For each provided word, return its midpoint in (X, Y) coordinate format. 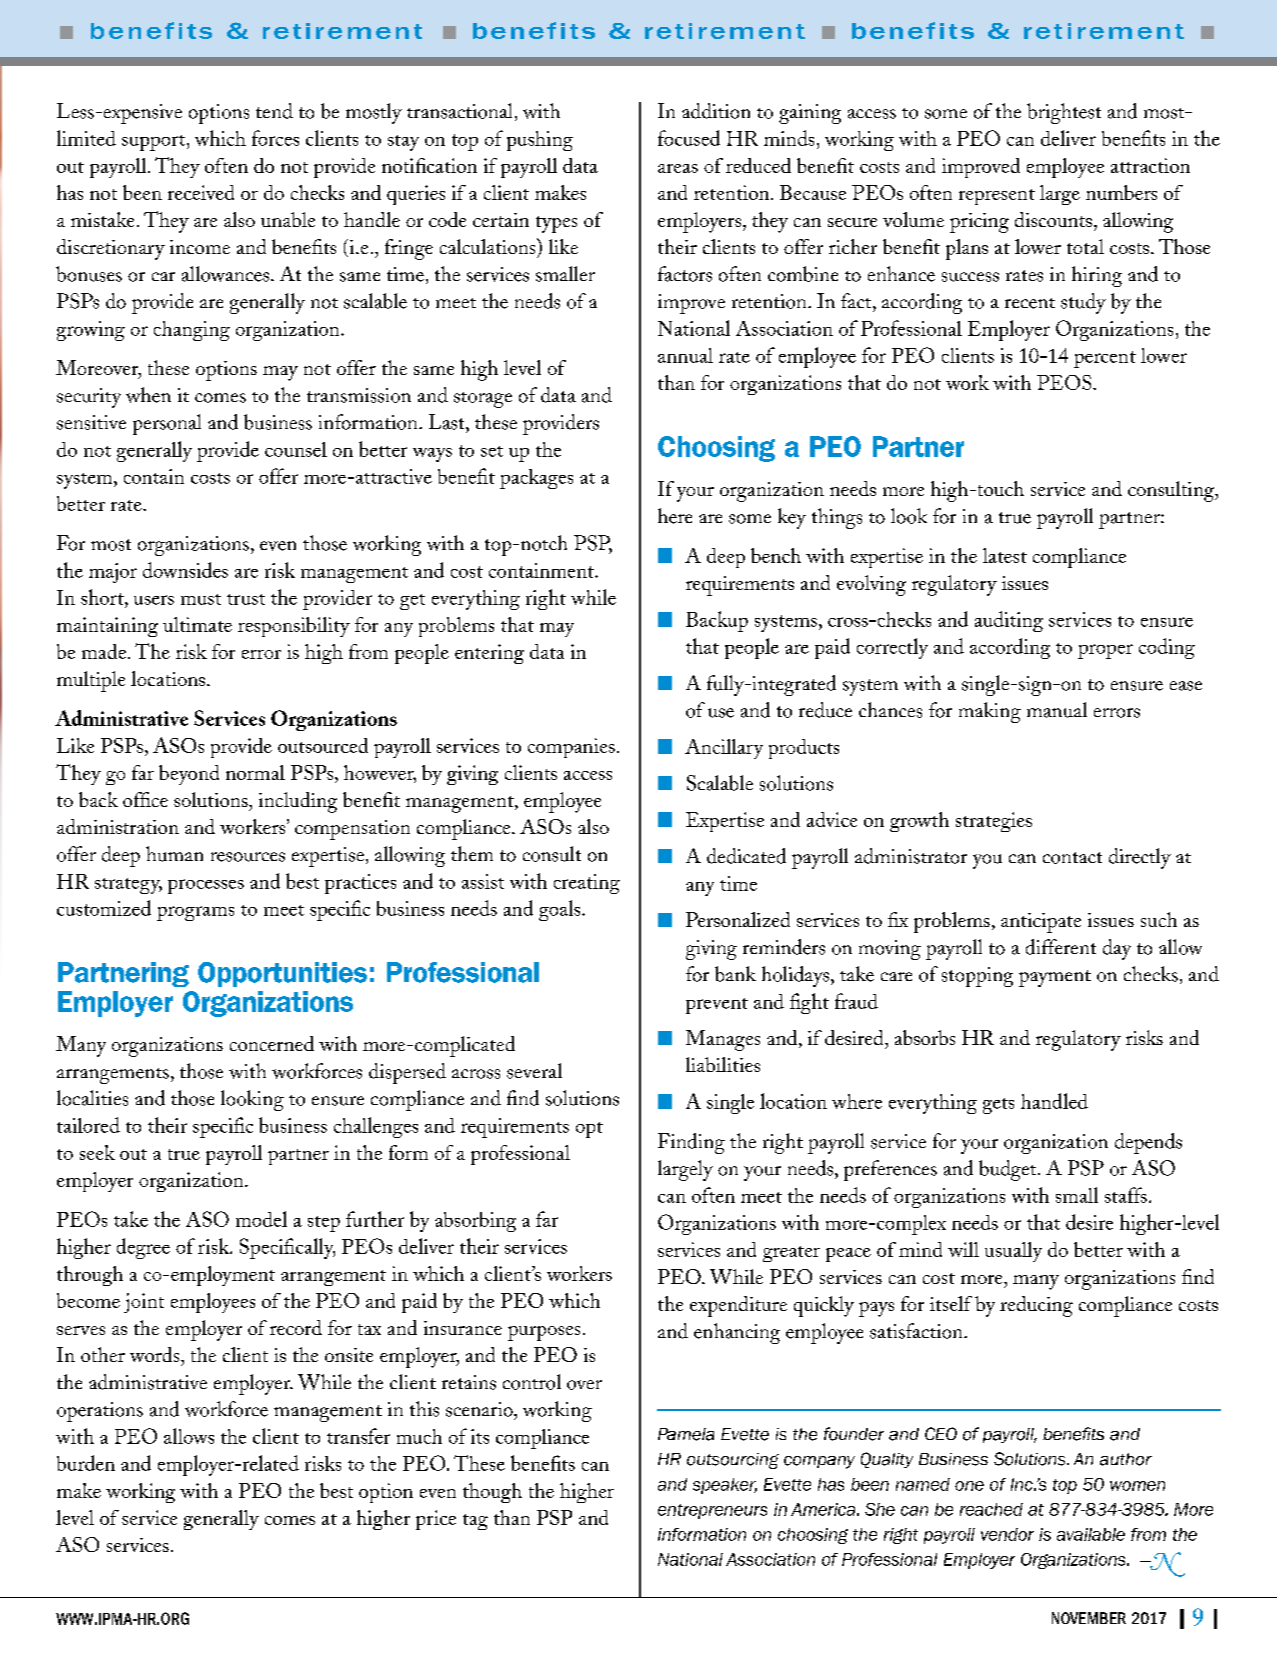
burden (86, 1463)
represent (997, 197)
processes (206, 886)
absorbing (475, 1222)
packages (536, 479)
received (201, 192)
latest (1005, 555)
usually (1013, 1252)
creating (587, 884)
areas (678, 168)
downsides (185, 570)
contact (1072, 858)
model (261, 1219)
